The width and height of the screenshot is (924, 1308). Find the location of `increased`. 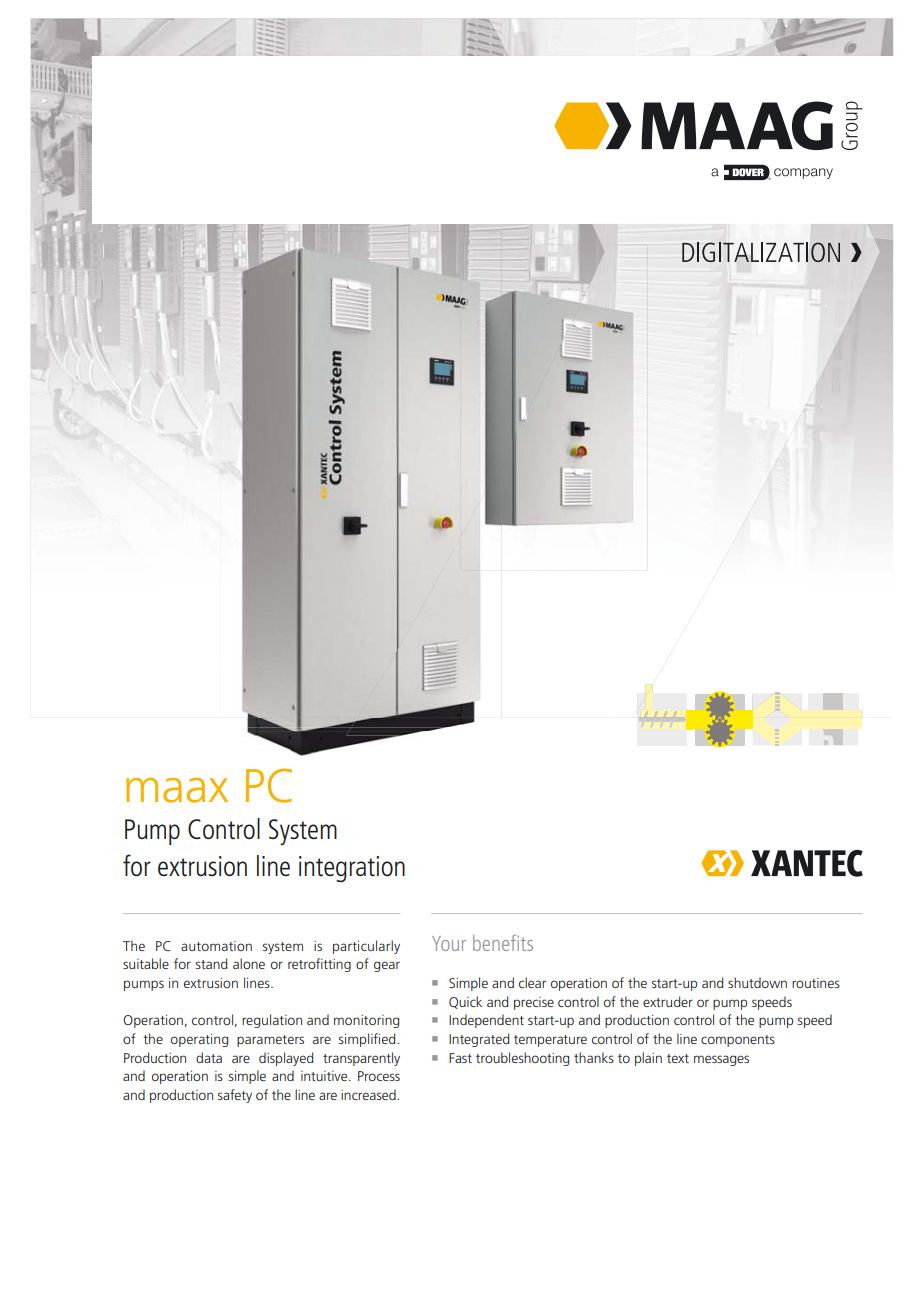

increased is located at coordinates (369, 1094).
